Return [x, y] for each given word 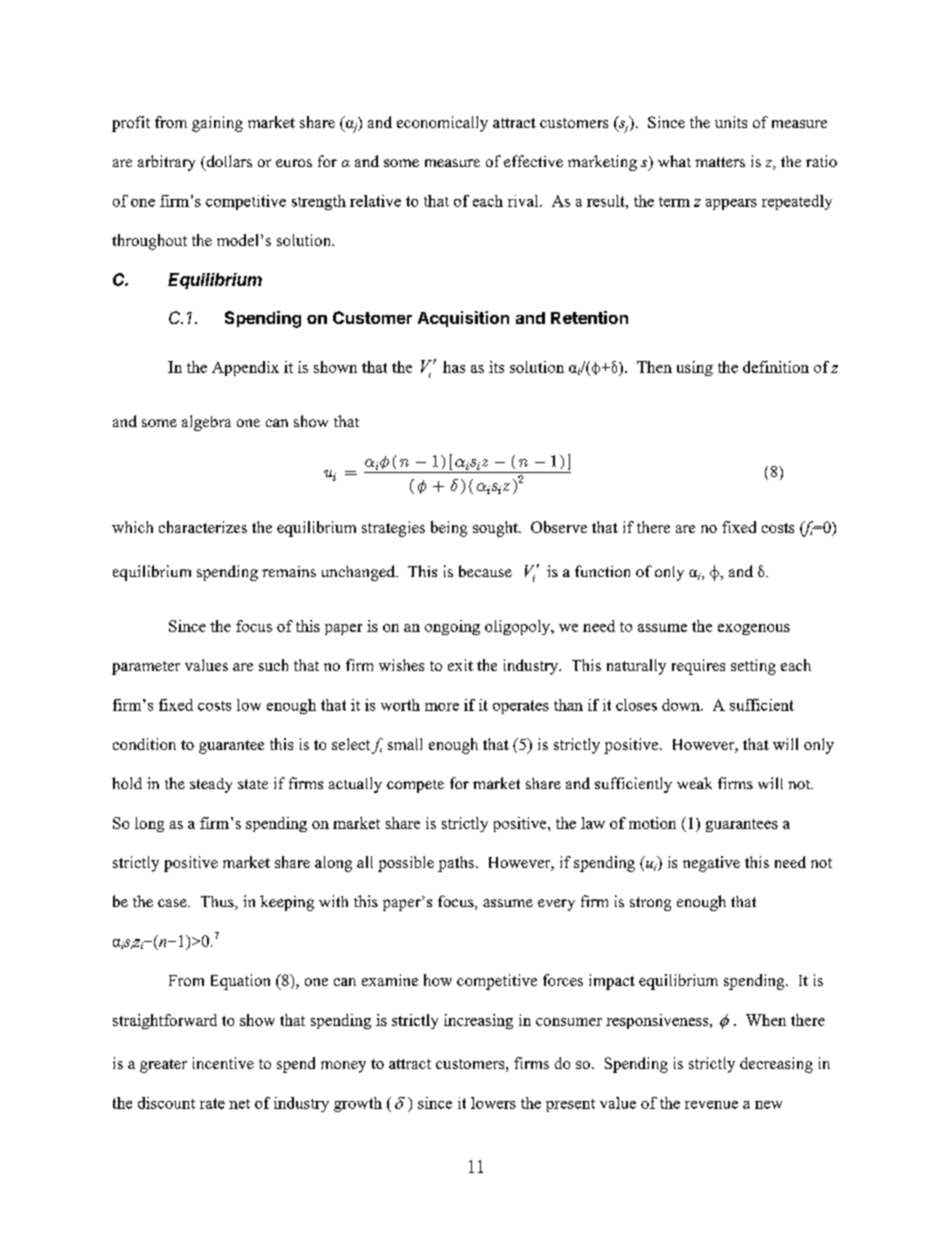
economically [442, 124]
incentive [223, 1063]
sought [496, 529]
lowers [493, 1103]
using [695, 368]
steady [211, 785]
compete [415, 786]
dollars [228, 162]
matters [720, 162]
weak [694, 783]
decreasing [776, 1065]
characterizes [203, 527]
